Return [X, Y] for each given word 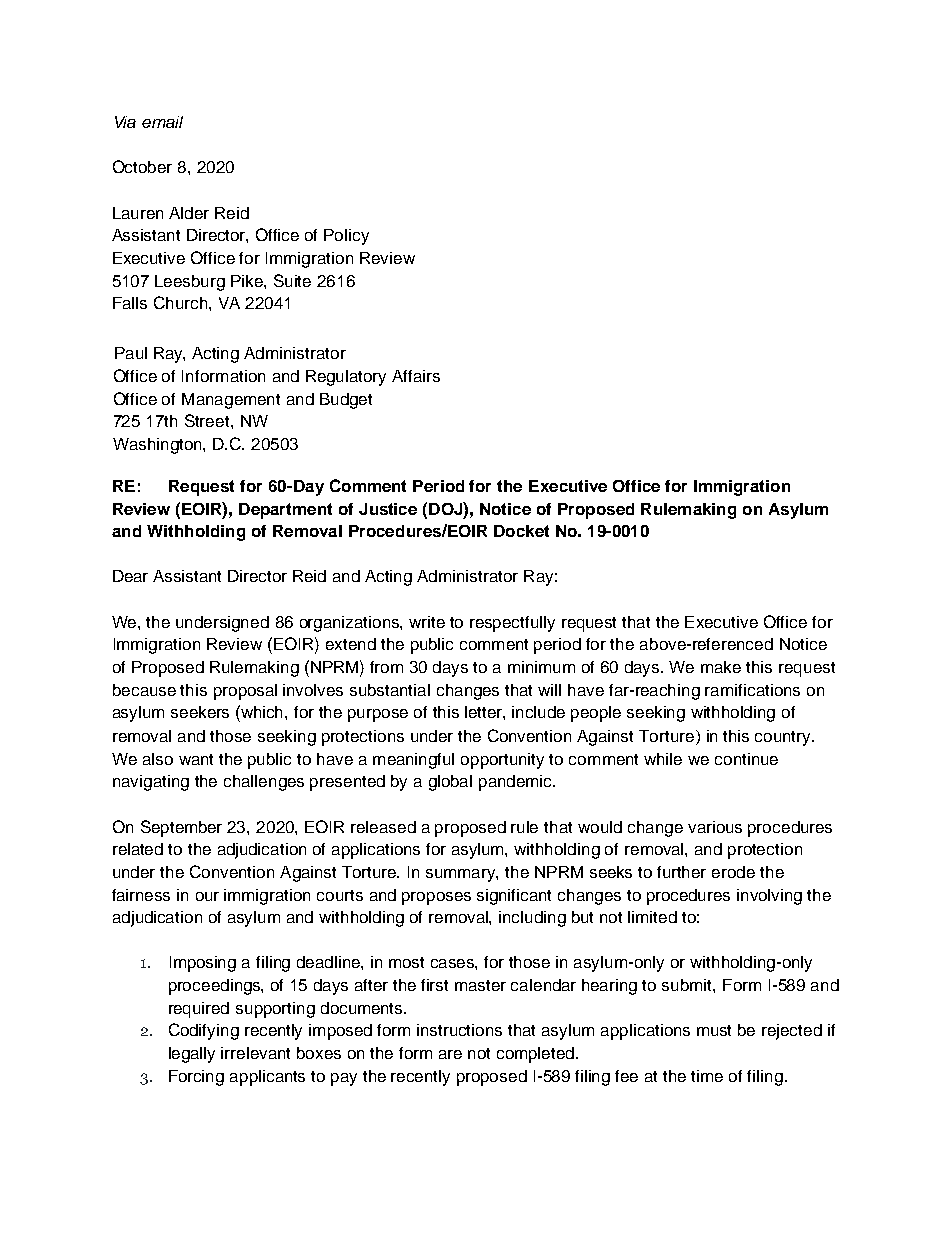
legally [192, 1055]
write [427, 622]
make [721, 667]
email [162, 122]
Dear [130, 576]
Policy [346, 237]
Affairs [416, 376]
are [450, 1054]
